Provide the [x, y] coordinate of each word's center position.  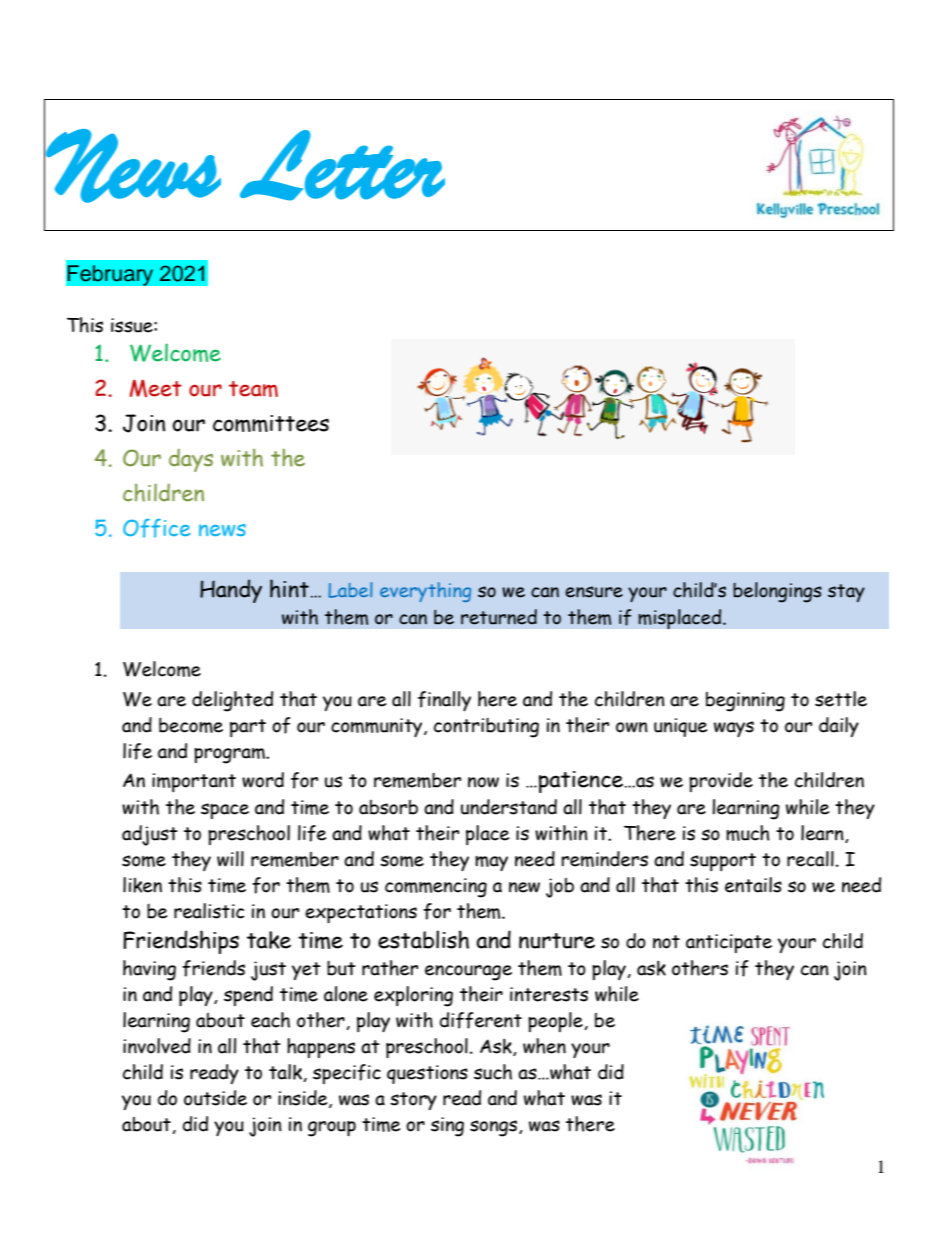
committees [271, 423]
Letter [342, 165]
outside [215, 1098]
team [253, 389]
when [544, 1046]
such [493, 1072]
